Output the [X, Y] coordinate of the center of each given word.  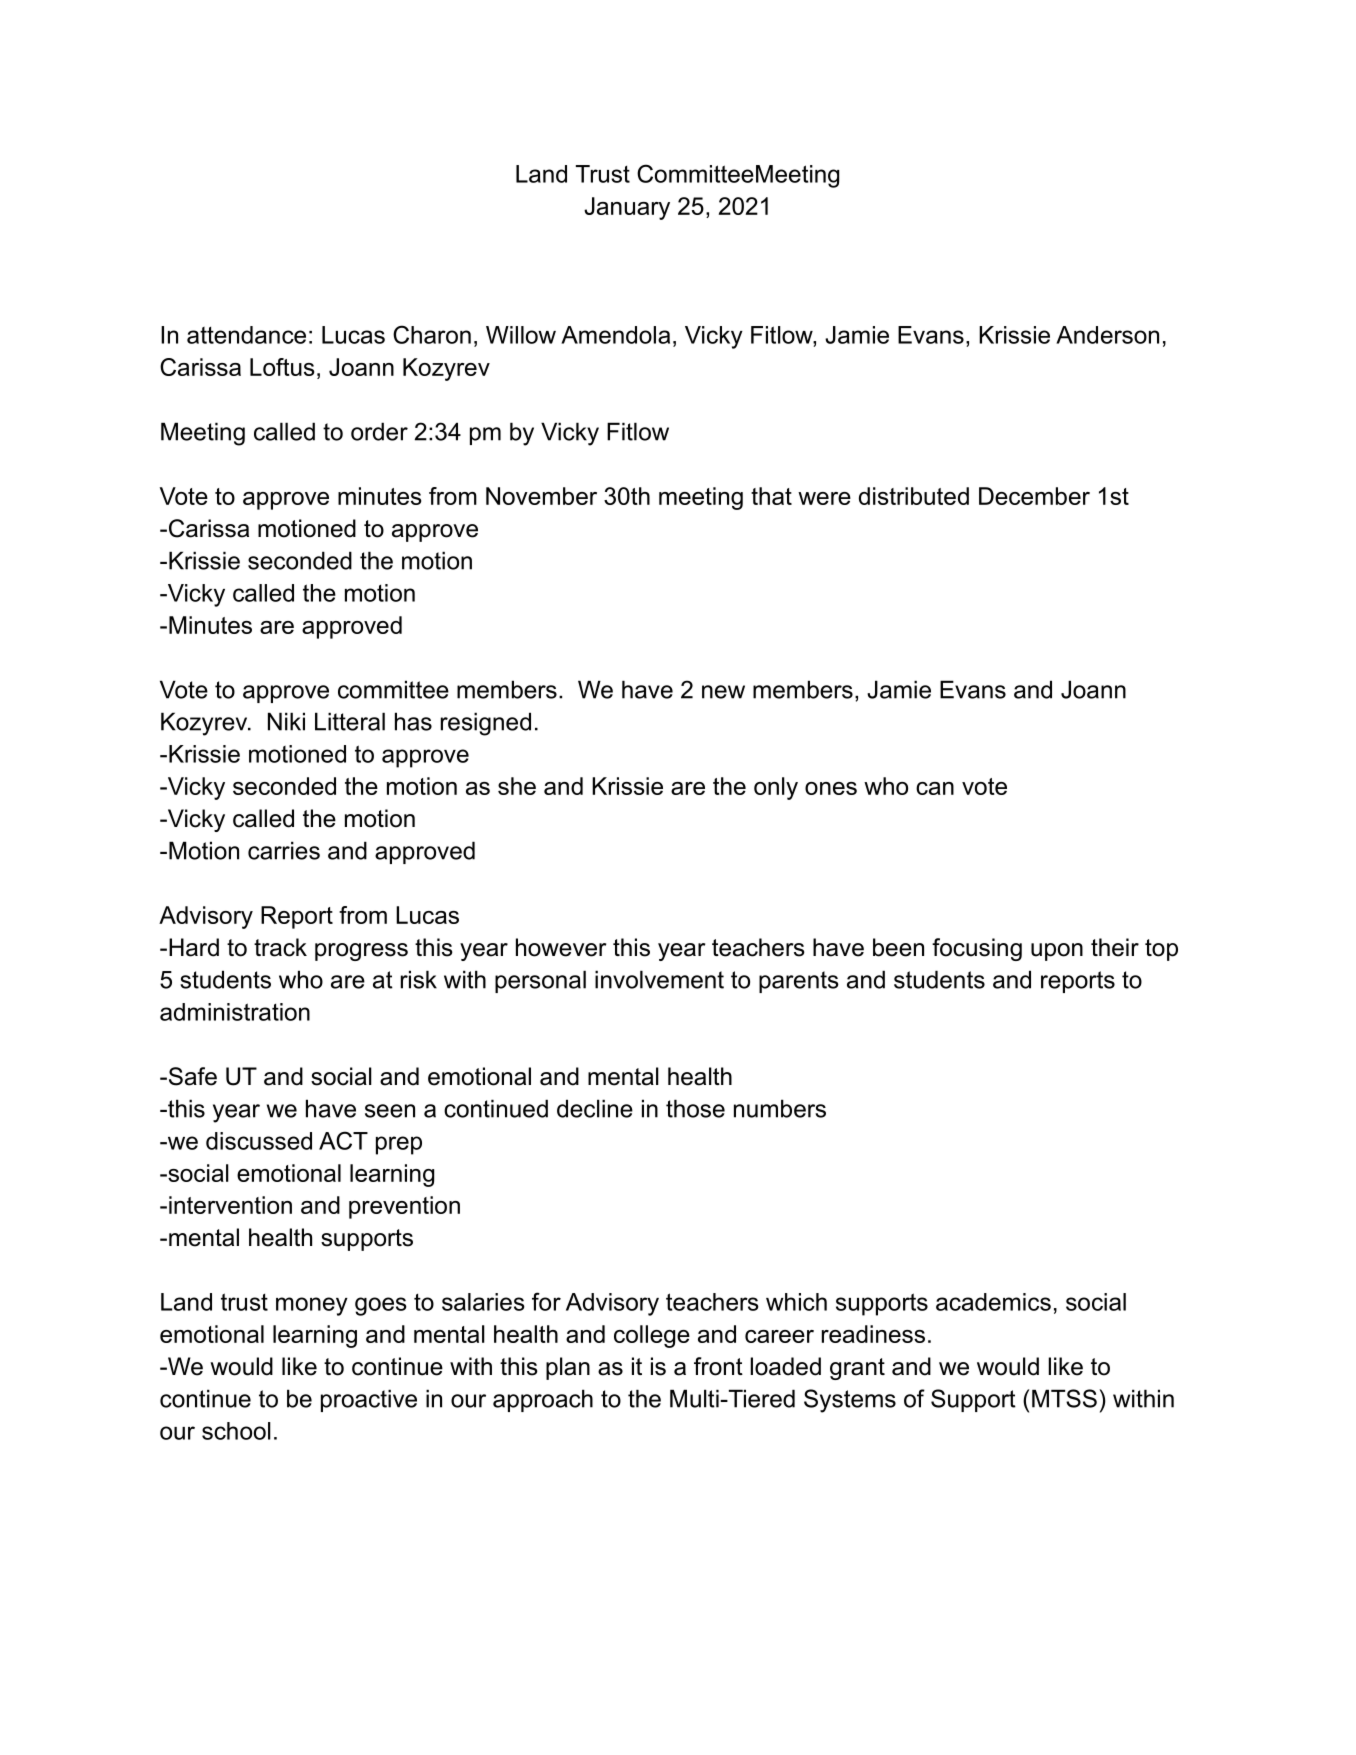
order [379, 431]
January [627, 208]
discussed [259, 1141]
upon [1057, 952]
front [718, 1366]
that [771, 496]
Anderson [1107, 335]
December [1034, 496]
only [776, 788]
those [695, 1108]
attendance [246, 335]
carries [284, 850]
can [935, 788]
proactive [369, 1400]
